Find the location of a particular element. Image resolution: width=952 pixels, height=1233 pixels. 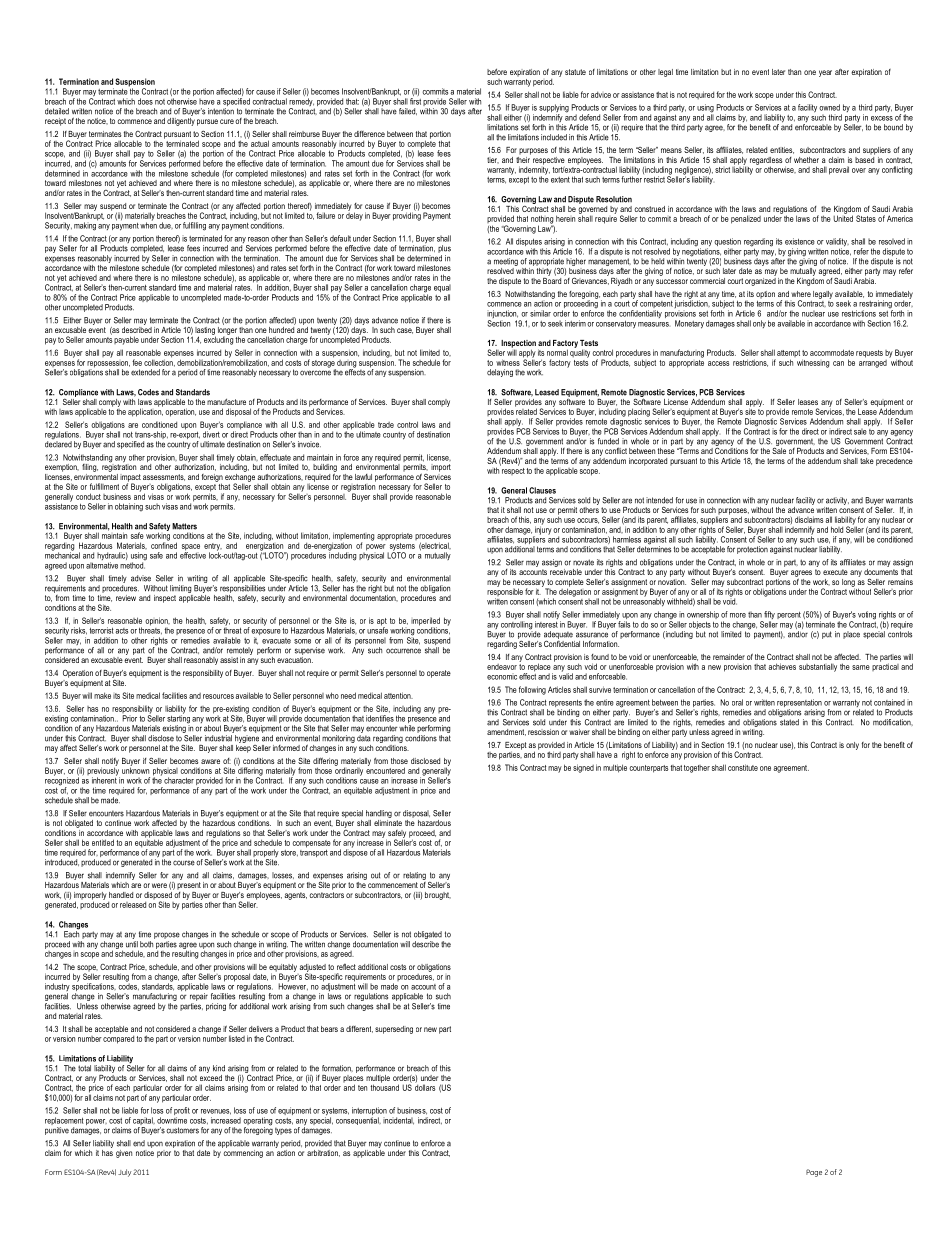

fifty is located at coordinates (768, 616).
